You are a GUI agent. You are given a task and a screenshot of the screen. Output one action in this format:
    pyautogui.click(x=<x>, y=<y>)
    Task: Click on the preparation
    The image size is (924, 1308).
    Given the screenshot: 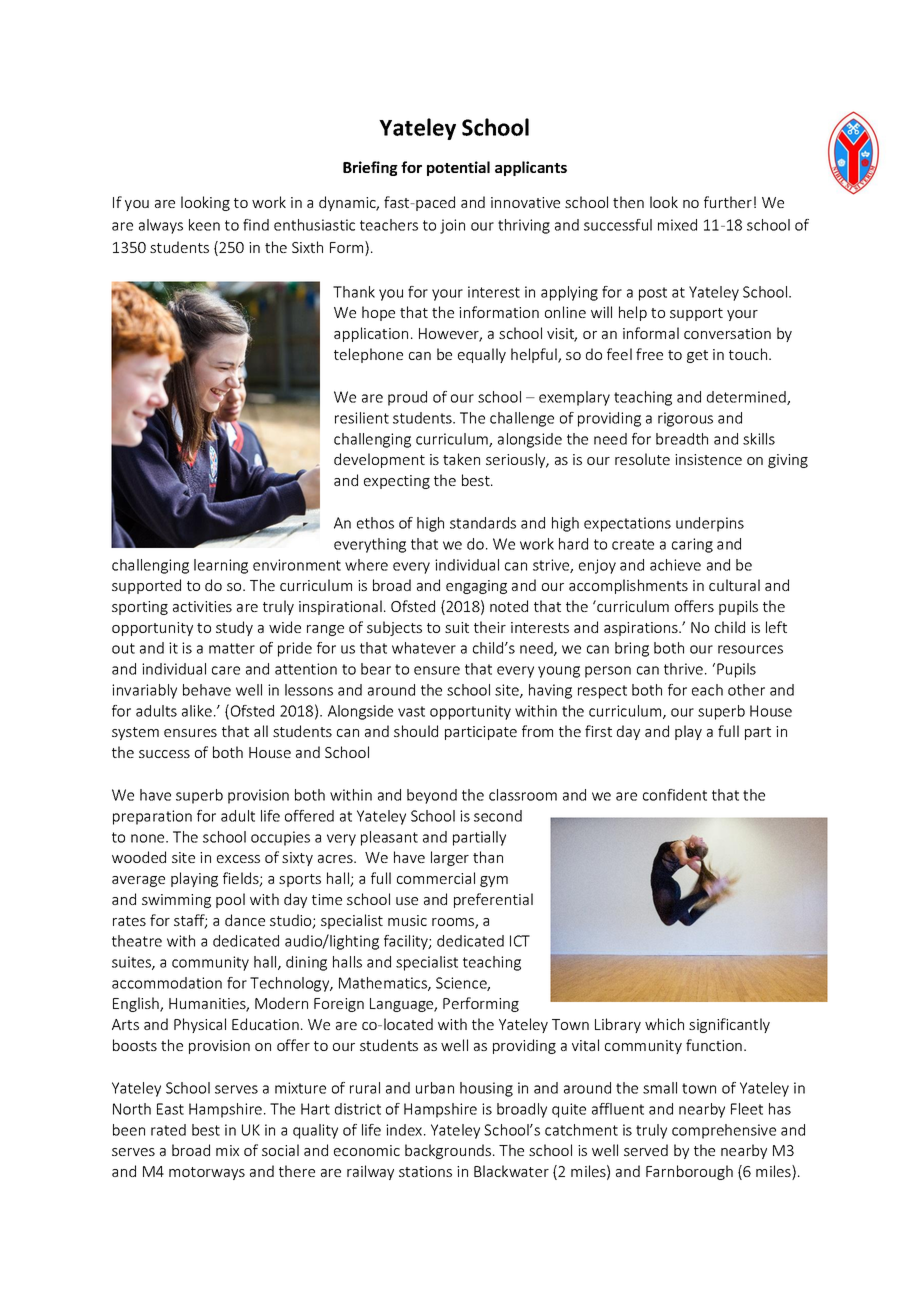 What is the action you would take?
    pyautogui.click(x=152, y=817)
